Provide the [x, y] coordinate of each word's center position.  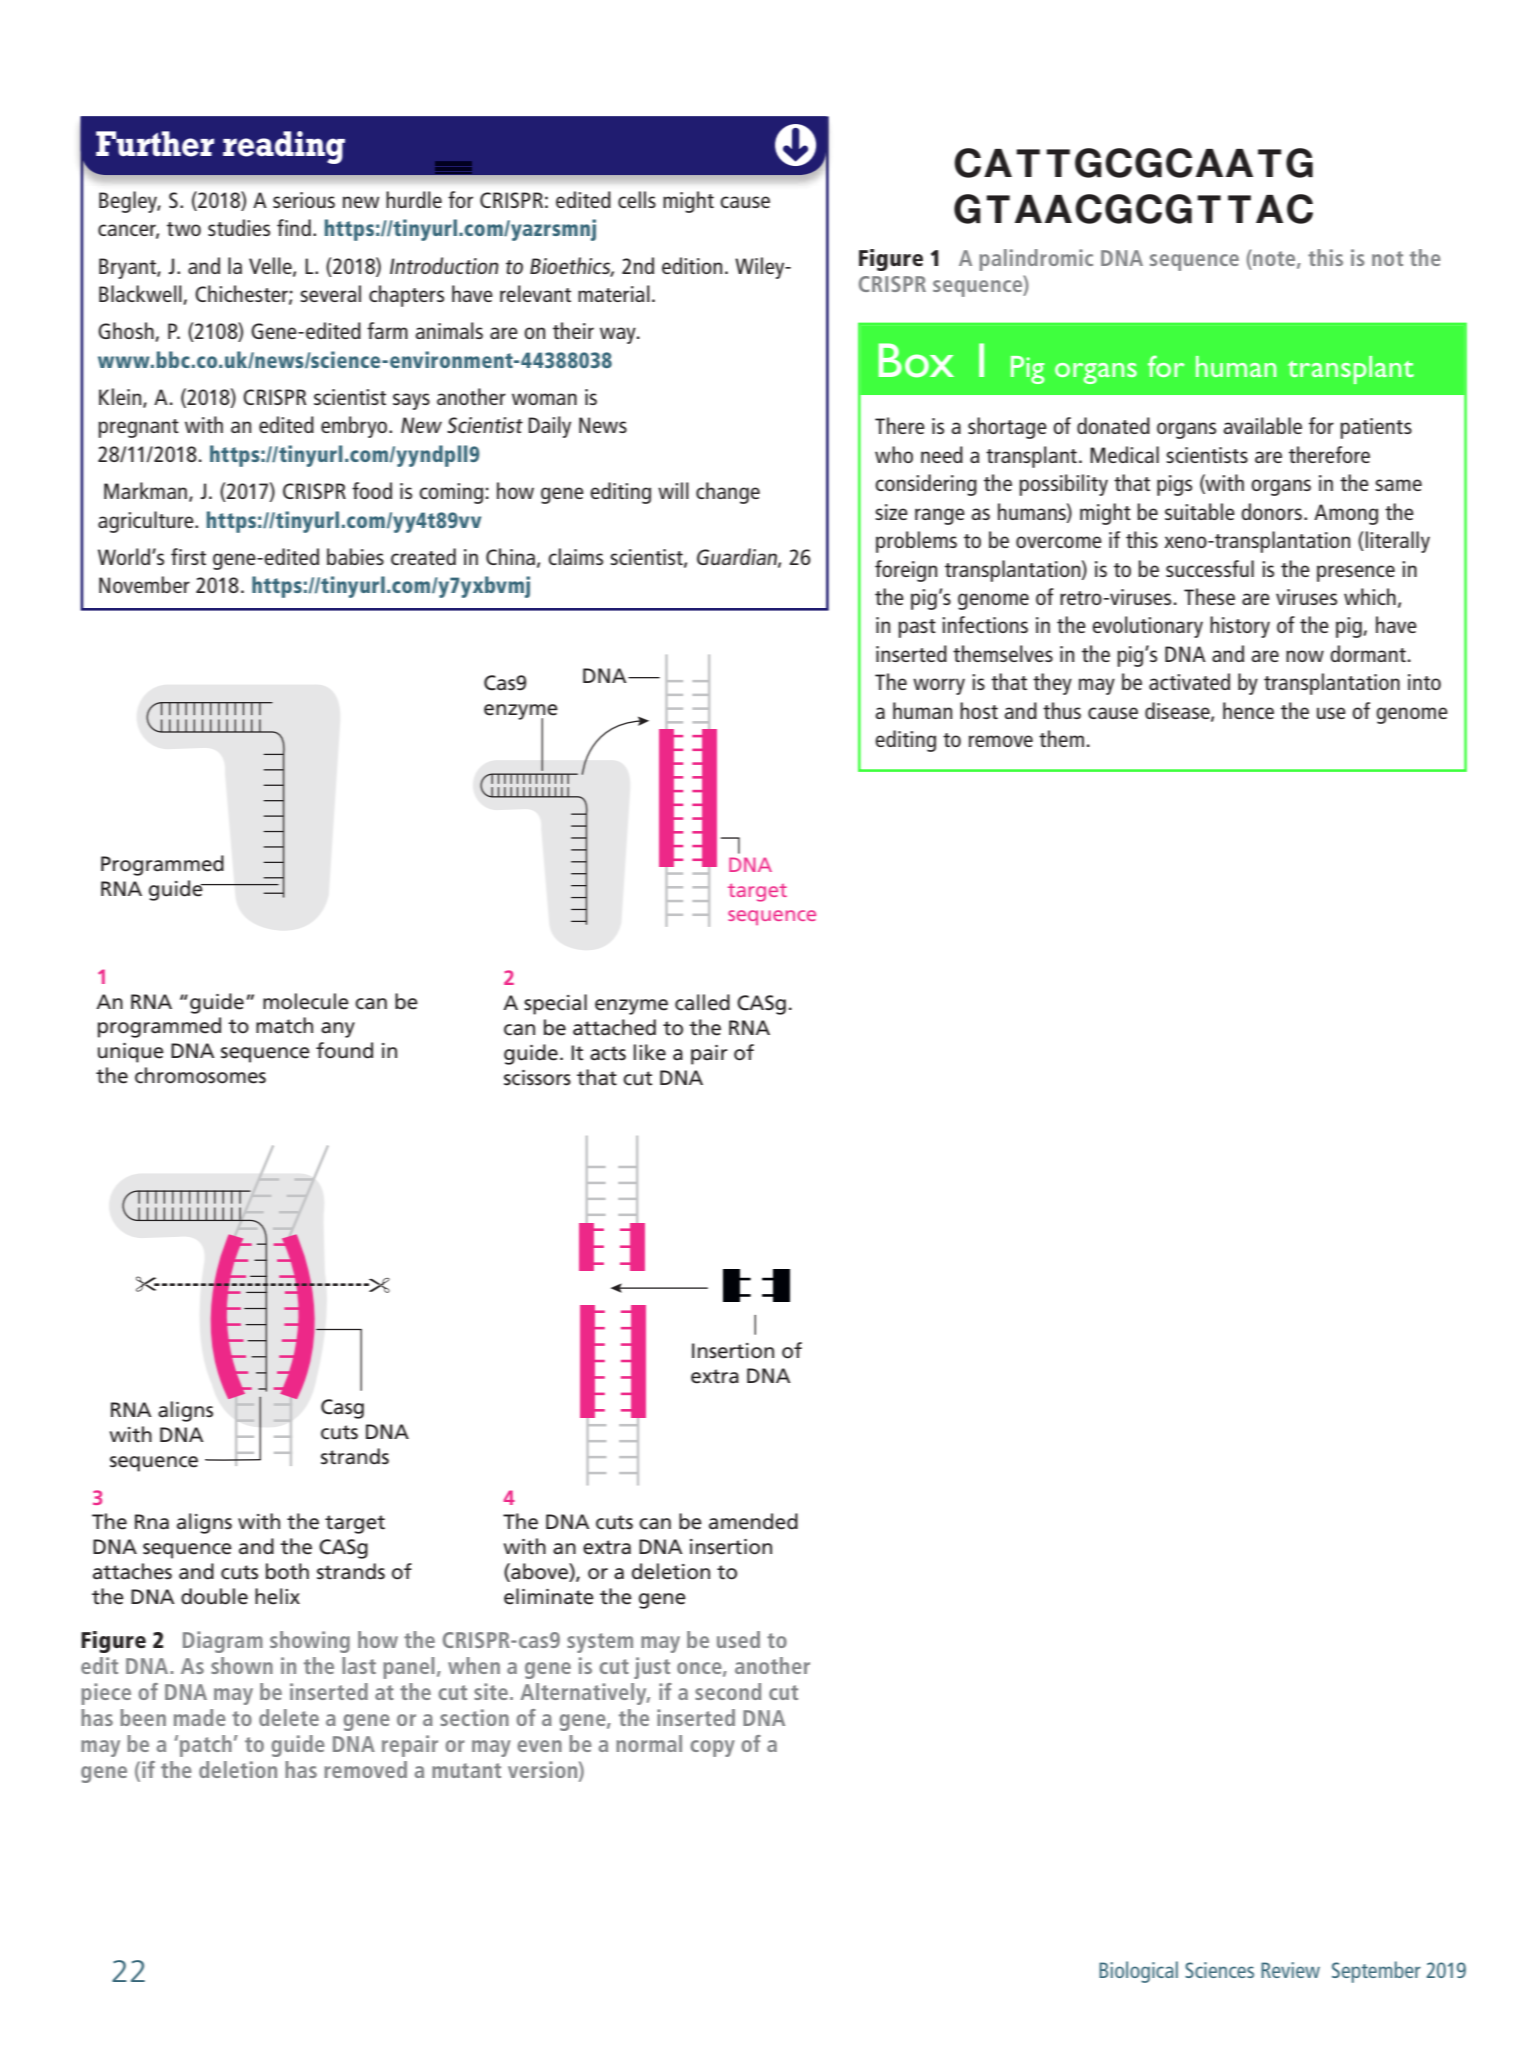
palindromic [1036, 260]
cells [637, 199]
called [702, 1002]
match [284, 1025]
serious [304, 200]
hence [1248, 710]
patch [206, 1746]
